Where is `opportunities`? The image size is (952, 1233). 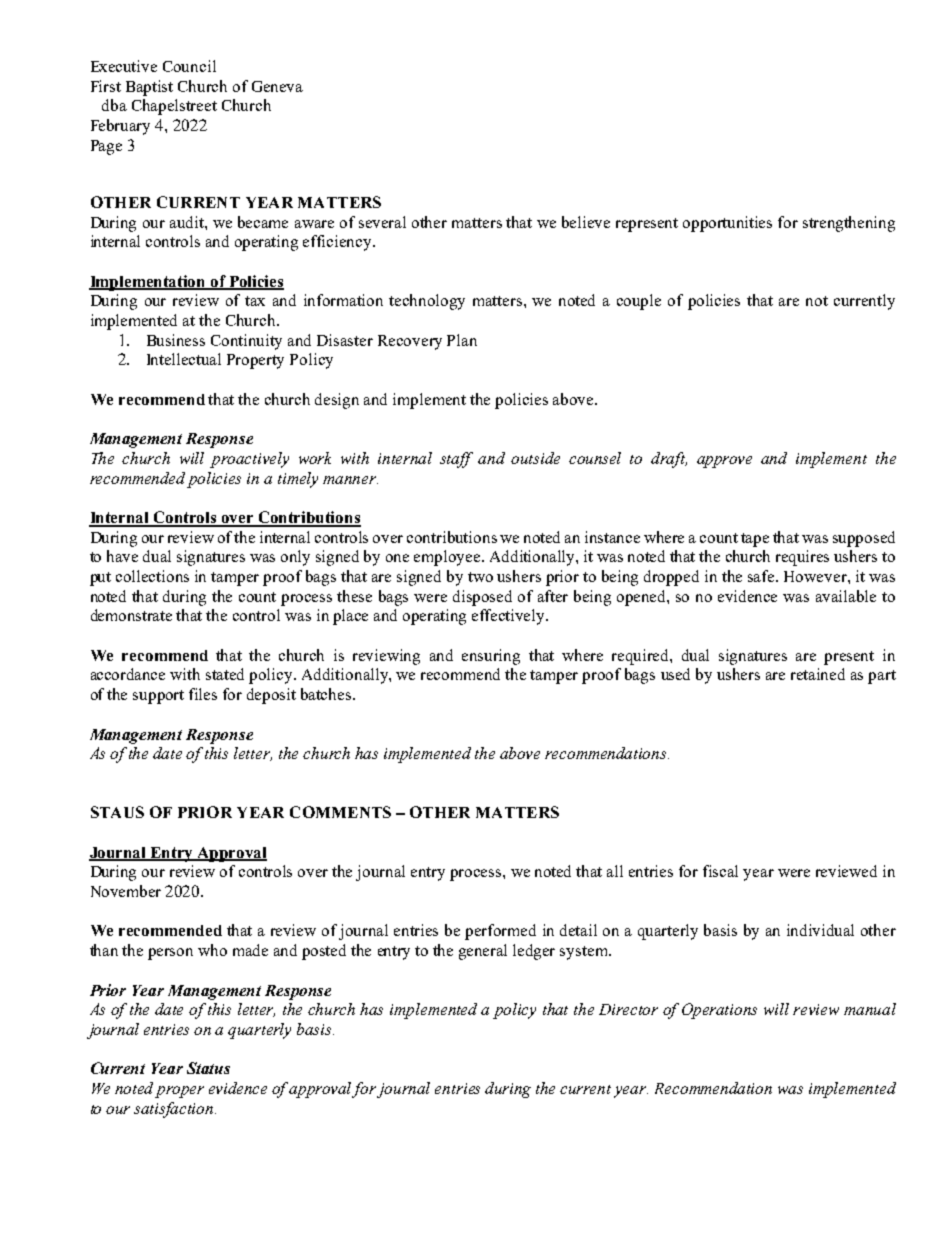 opportunities is located at coordinates (727, 224).
